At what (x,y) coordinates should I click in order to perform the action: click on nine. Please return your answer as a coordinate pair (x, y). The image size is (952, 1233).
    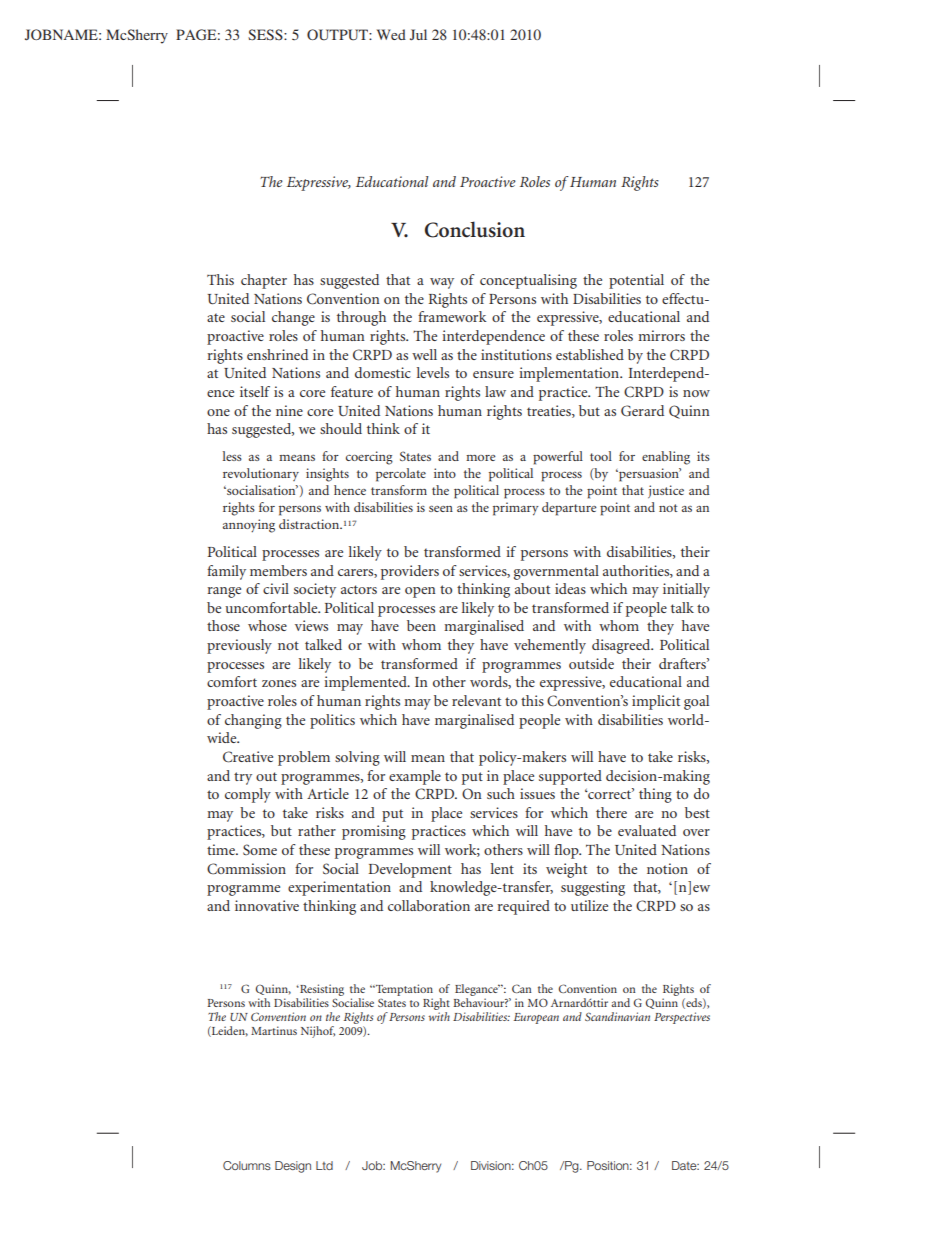
    Looking at the image, I should click on (289, 410).
